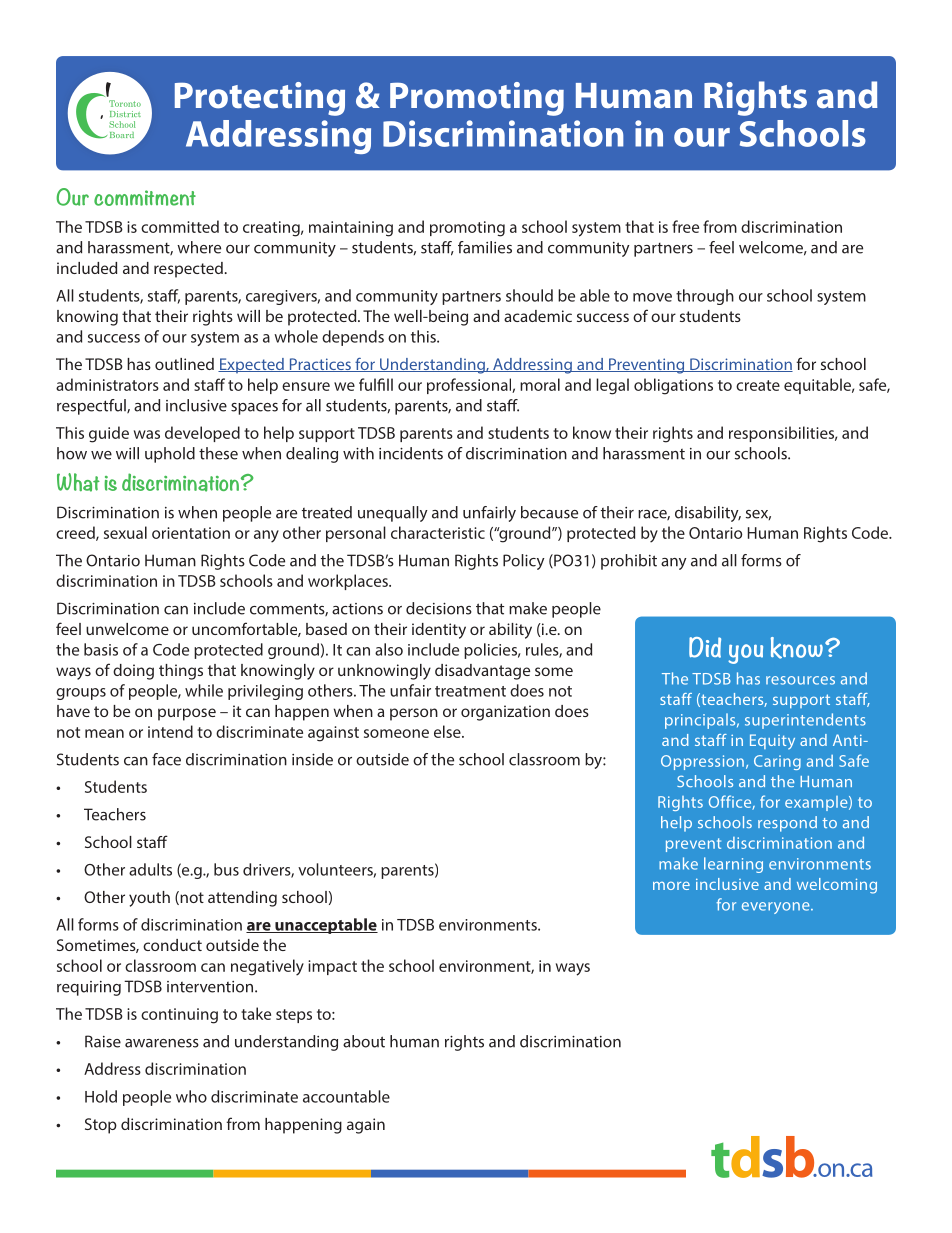 Image resolution: width=952 pixels, height=1233 pixels. What do you see at coordinates (733, 865) in the image?
I see `learning` at bounding box center [733, 865].
